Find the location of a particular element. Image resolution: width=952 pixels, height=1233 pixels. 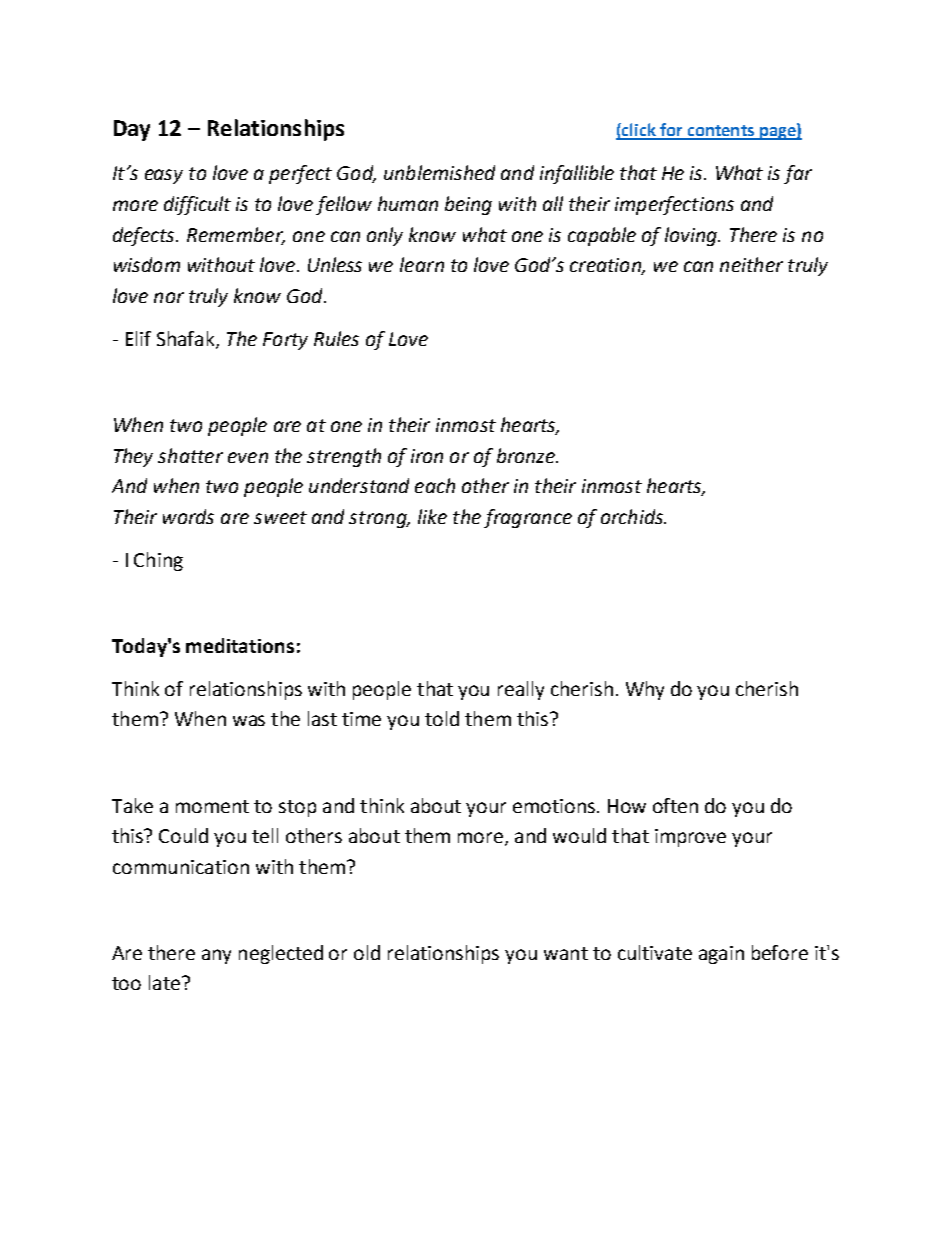

was is located at coordinates (249, 720).
